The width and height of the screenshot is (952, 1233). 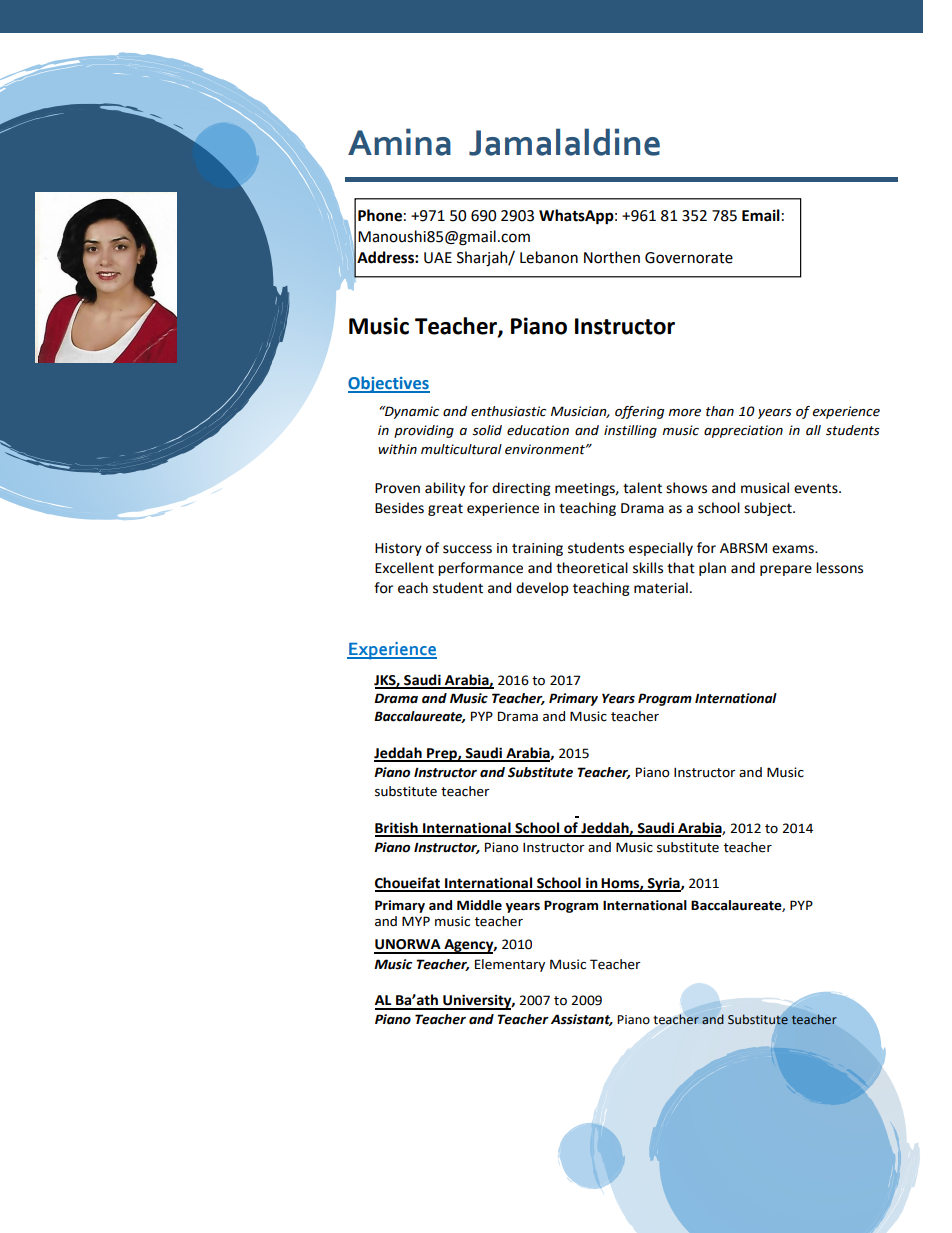 I want to click on UAE, so click(x=438, y=258).
